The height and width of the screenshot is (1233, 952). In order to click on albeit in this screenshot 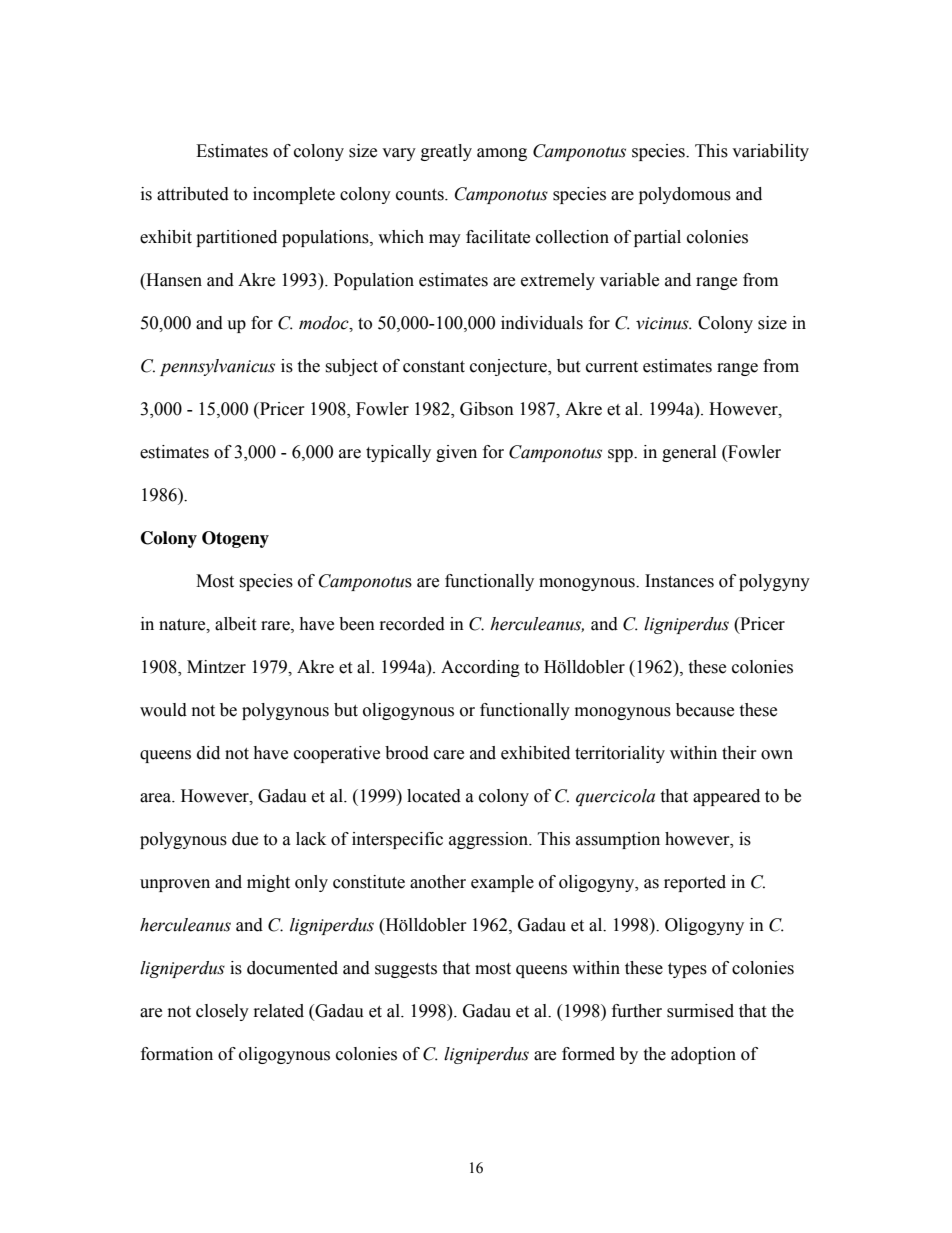, I will do `click(235, 624)`.
